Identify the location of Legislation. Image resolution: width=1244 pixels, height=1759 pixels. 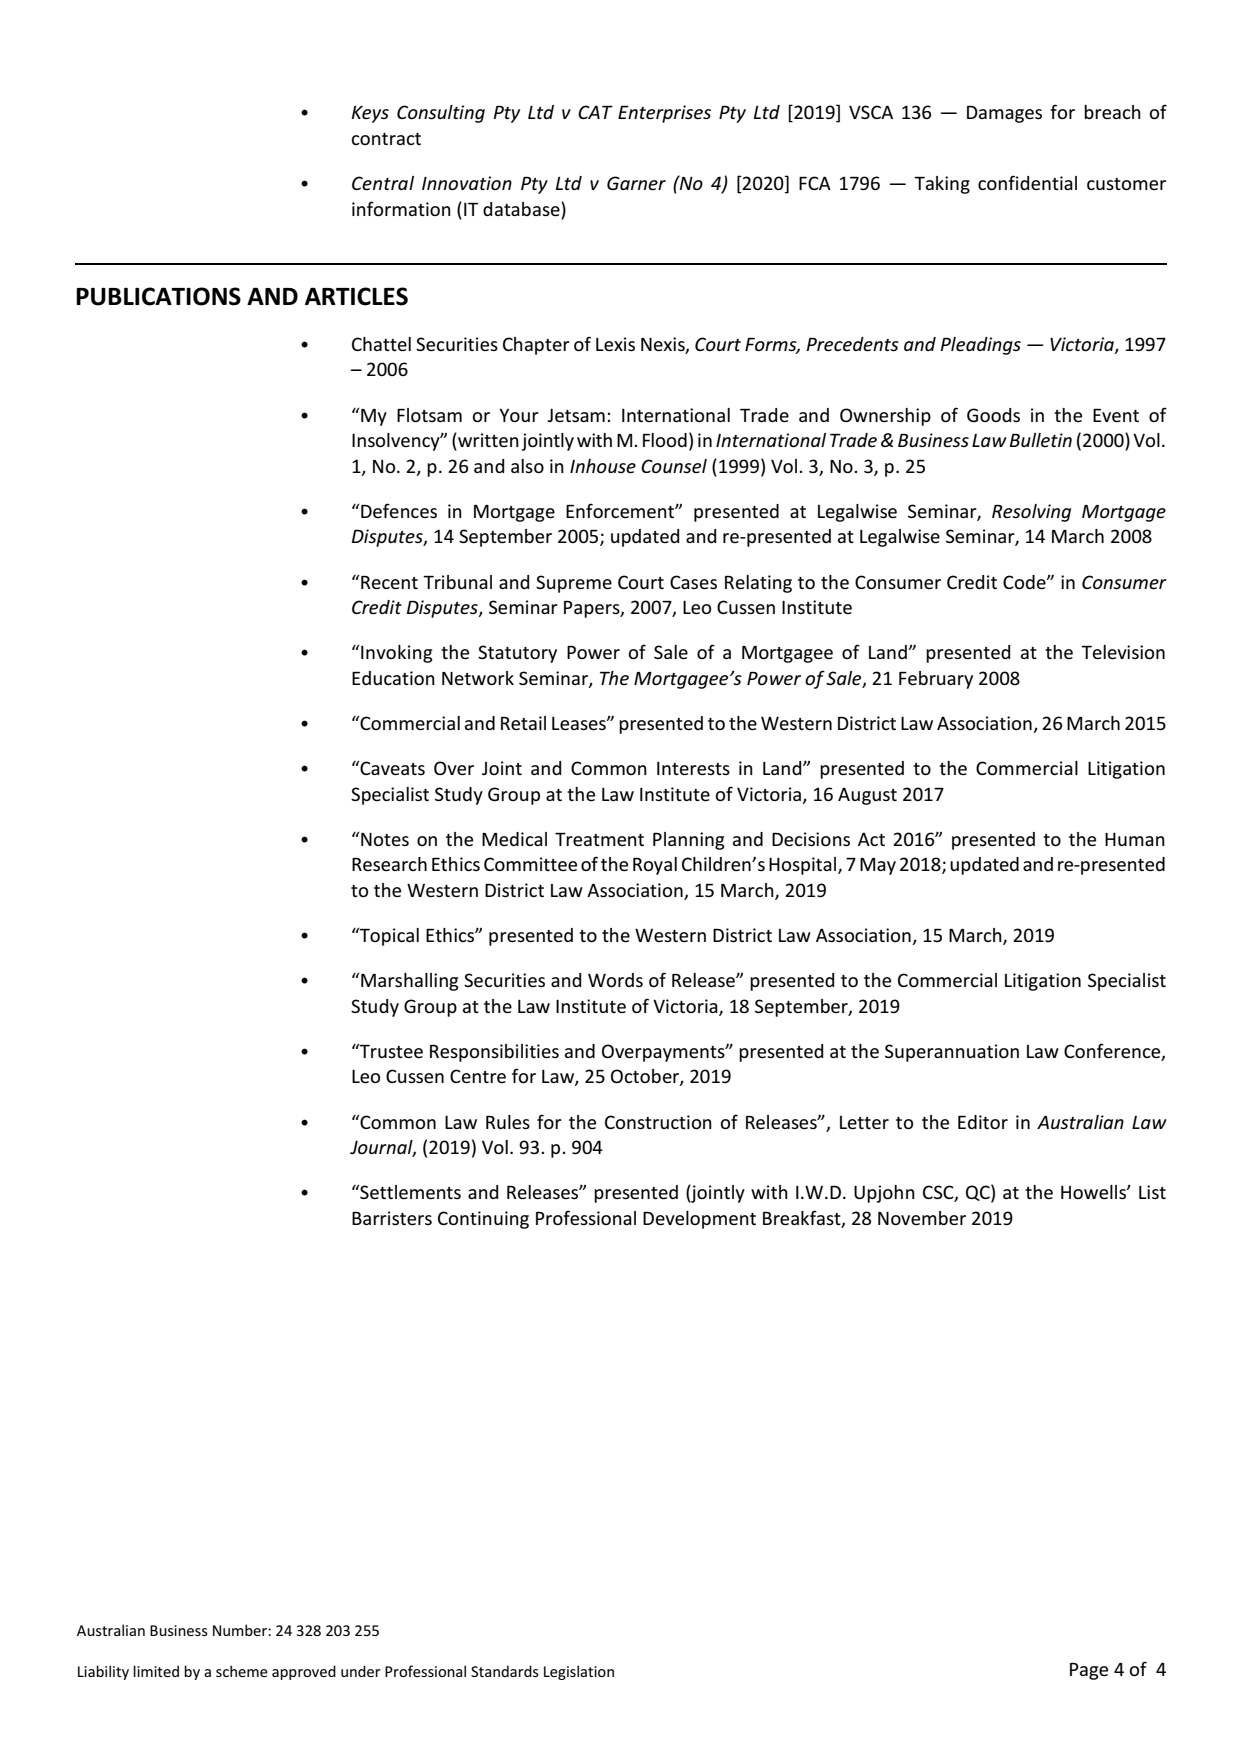
(579, 1672).
